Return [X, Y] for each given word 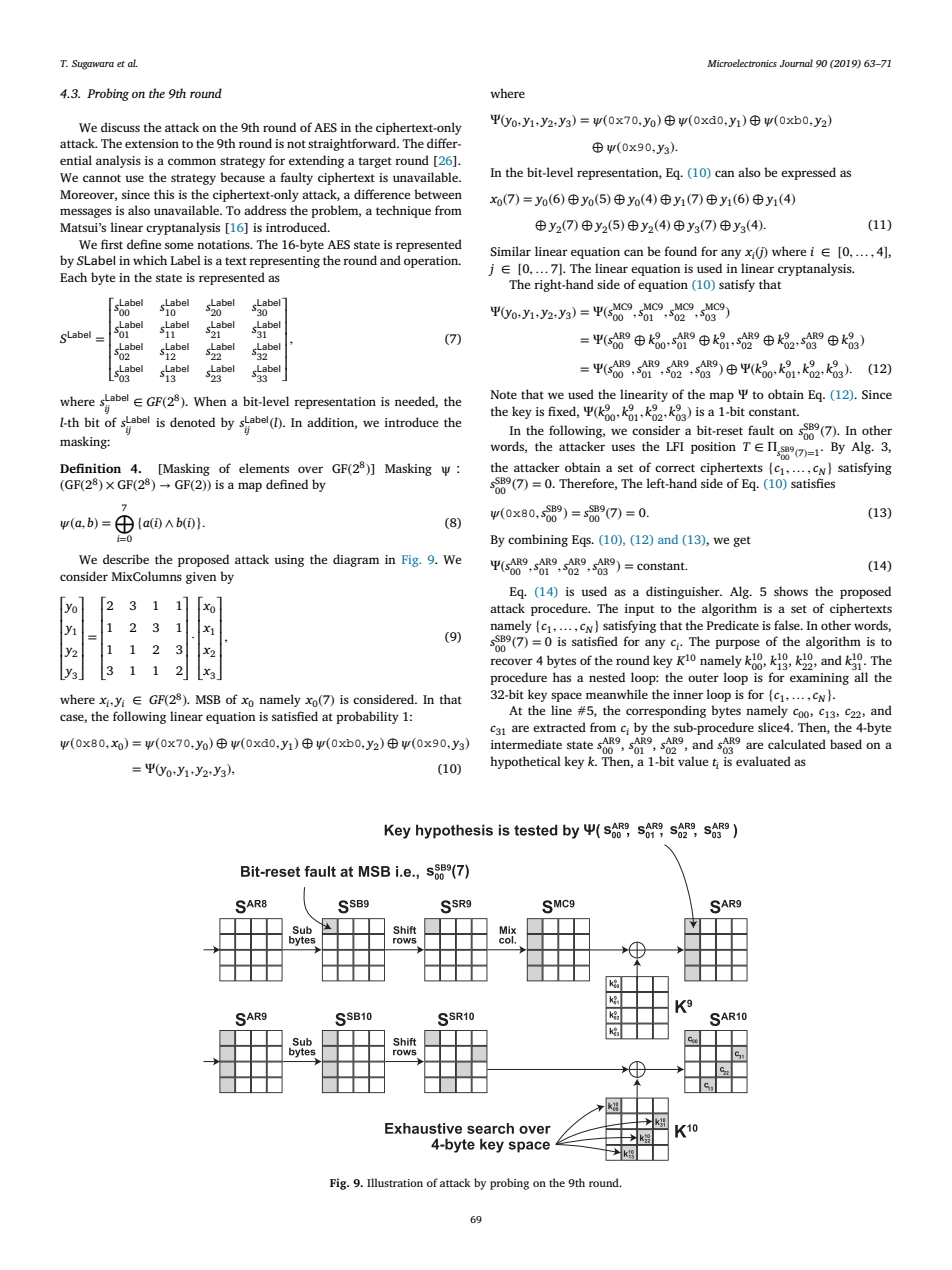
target [375, 162]
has [562, 677]
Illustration [395, 1182]
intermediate [526, 744]
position [713, 448]
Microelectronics [742, 63]
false [788, 625]
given [201, 578]
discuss [120, 127]
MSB [208, 699]
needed [416, 402]
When [210, 401]
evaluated [763, 761]
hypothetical [525, 762]
